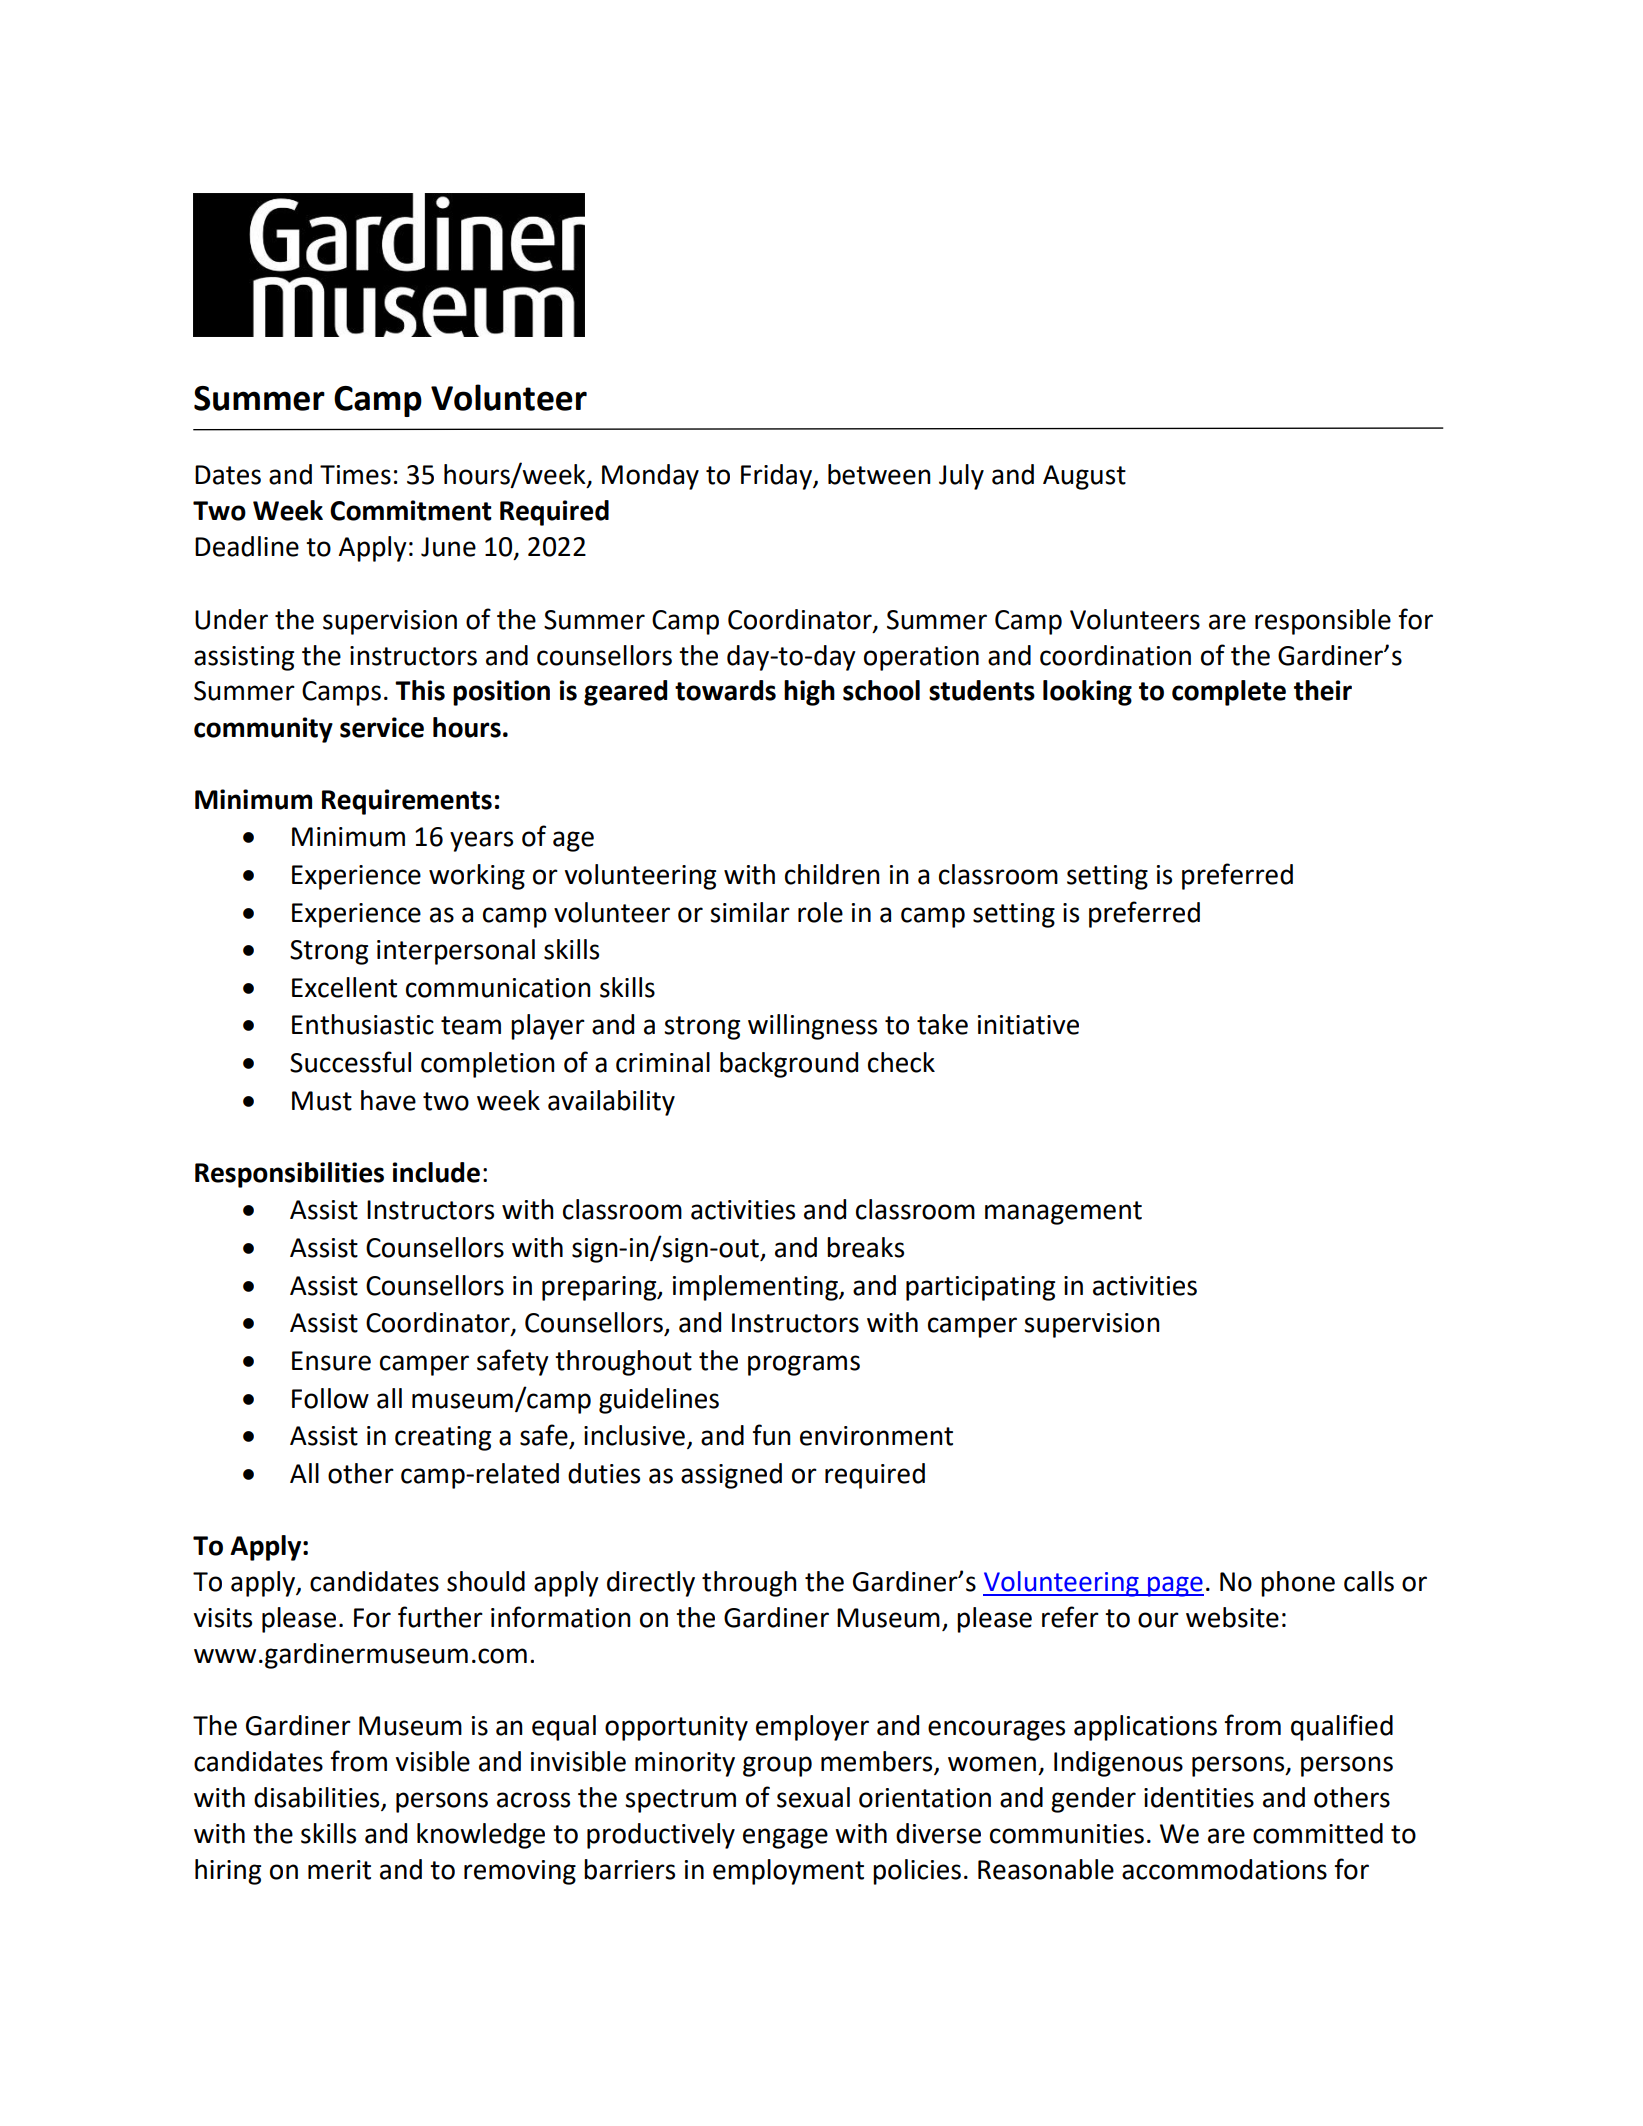  What do you see at coordinates (289, 1175) in the page?
I see `Responsibilities` at bounding box center [289, 1175].
